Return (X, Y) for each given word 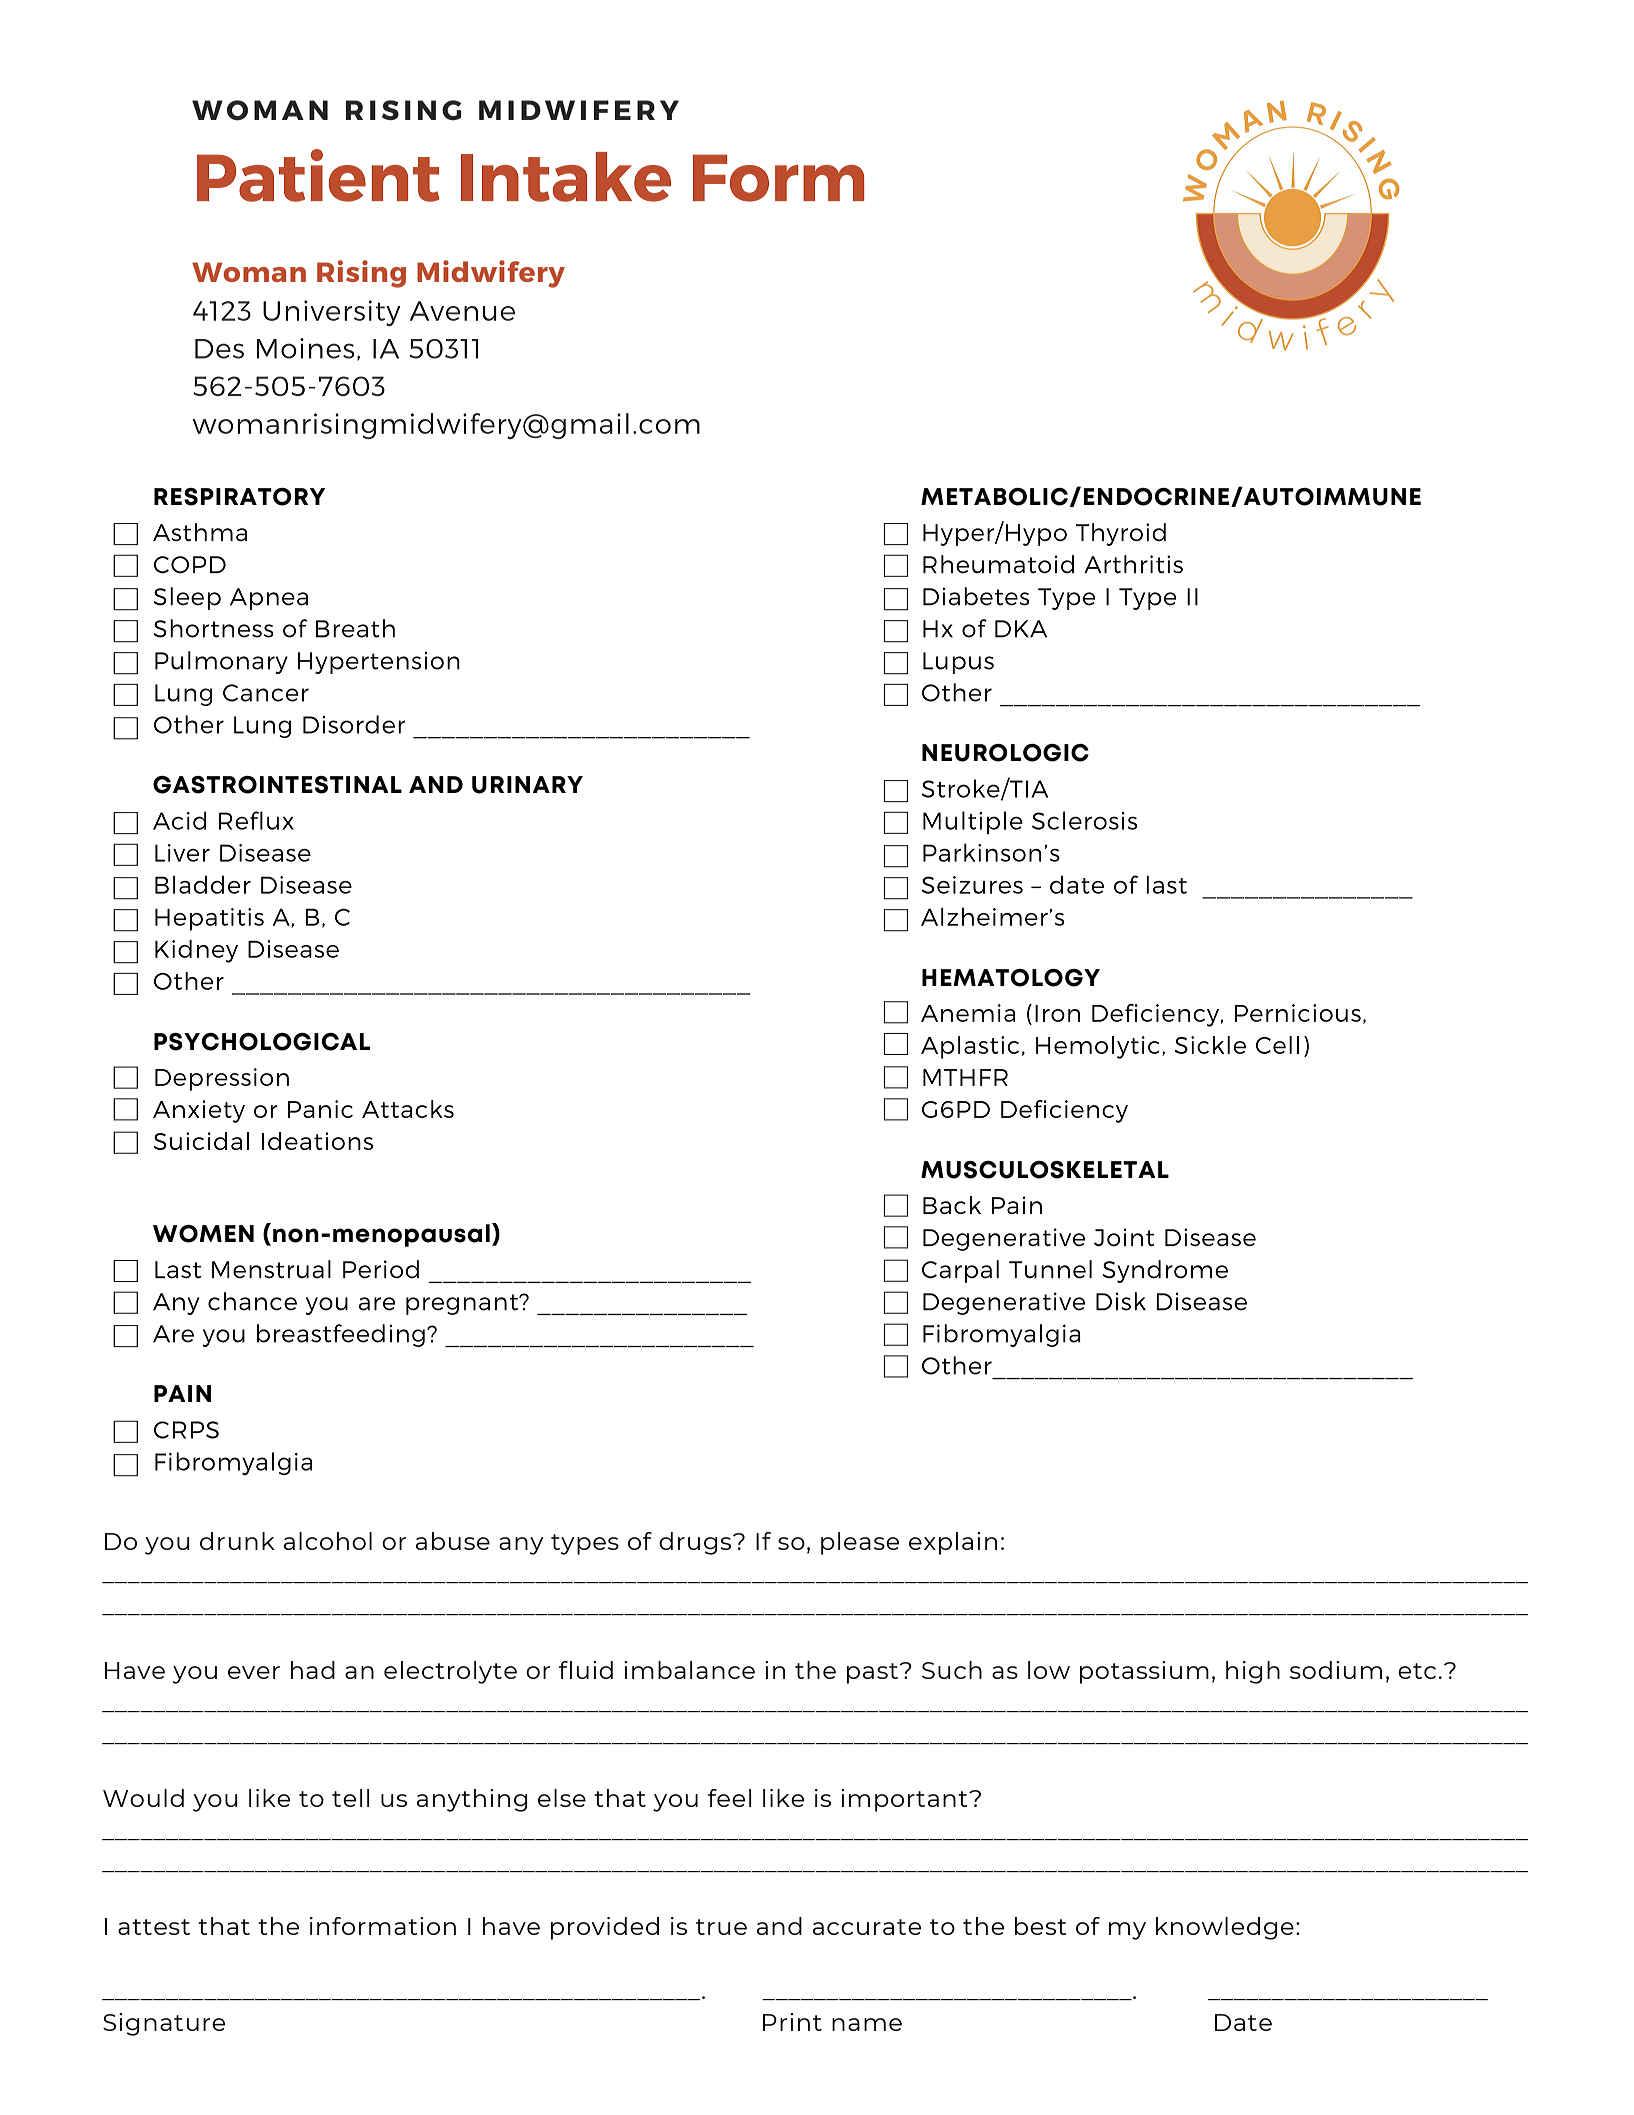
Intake (566, 177)
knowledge (1225, 1928)
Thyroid (1121, 534)
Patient (318, 175)
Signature (164, 2024)
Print (792, 2022)
